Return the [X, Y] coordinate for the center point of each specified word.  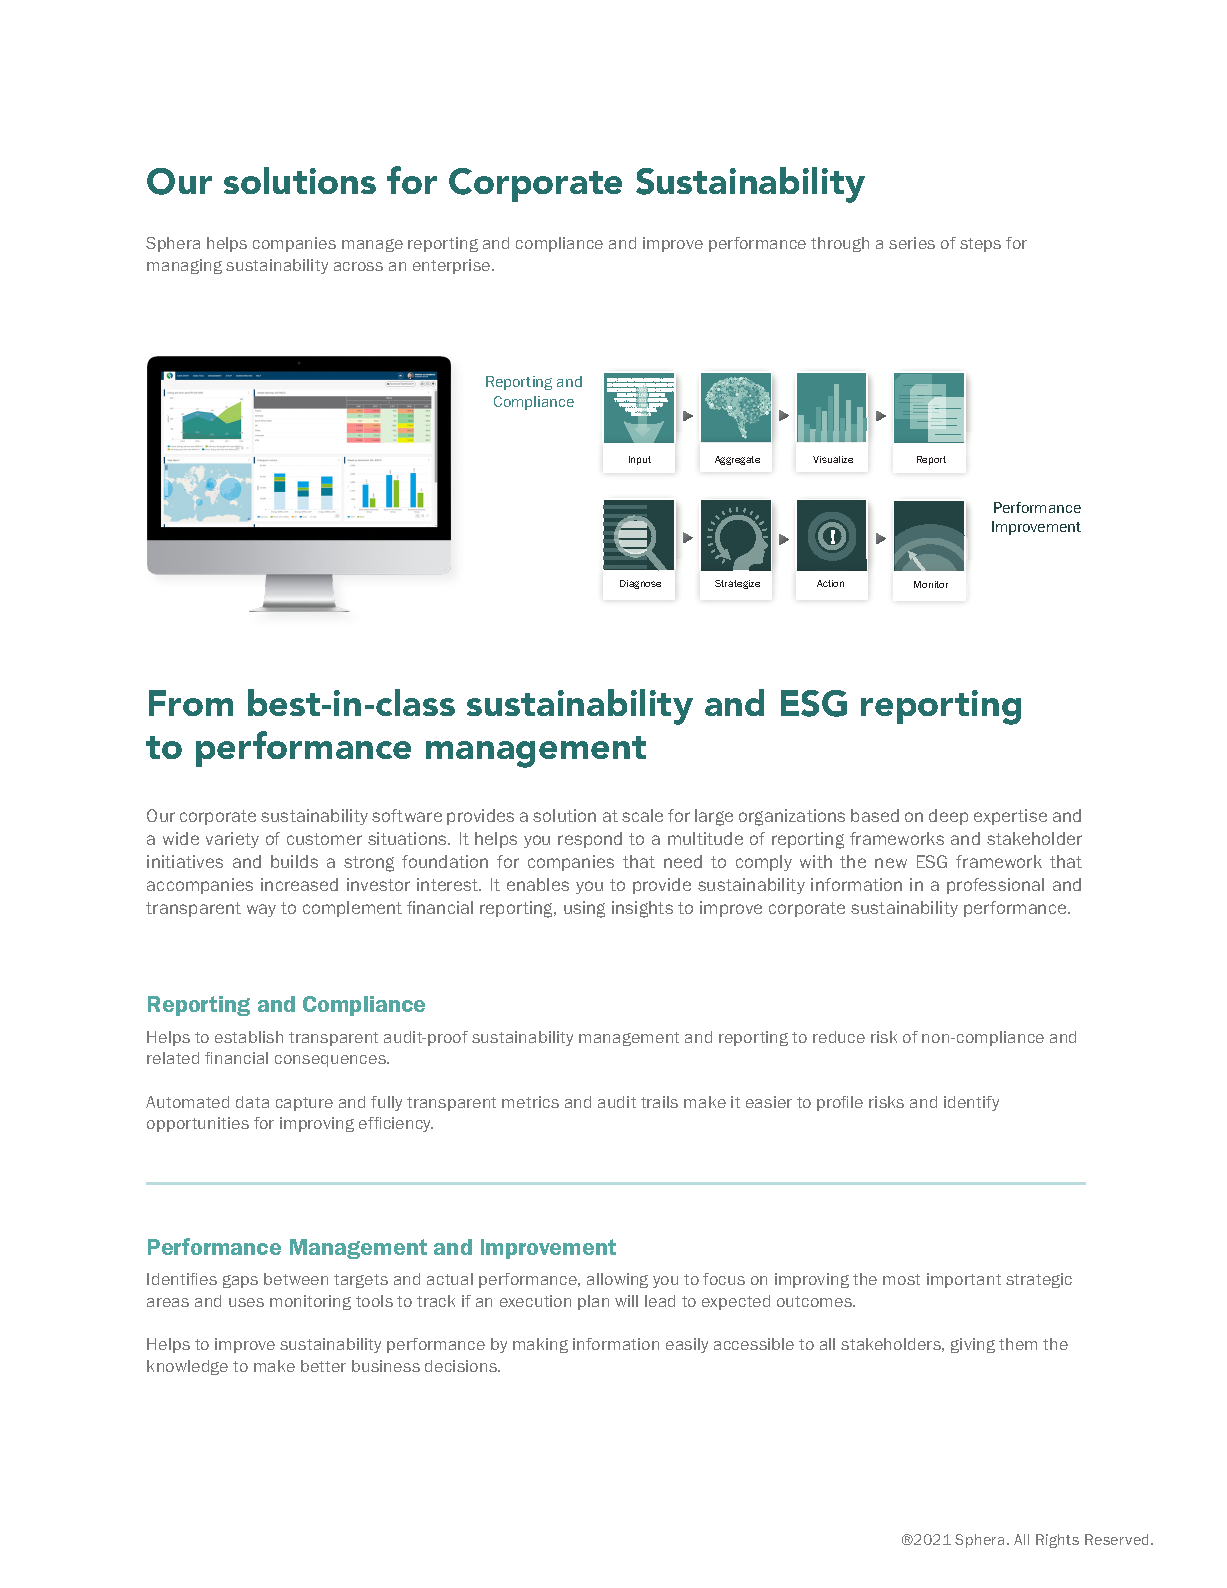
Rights [1057, 1541]
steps [980, 245]
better [323, 1366]
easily [687, 1345]
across [358, 266]
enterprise [453, 266]
